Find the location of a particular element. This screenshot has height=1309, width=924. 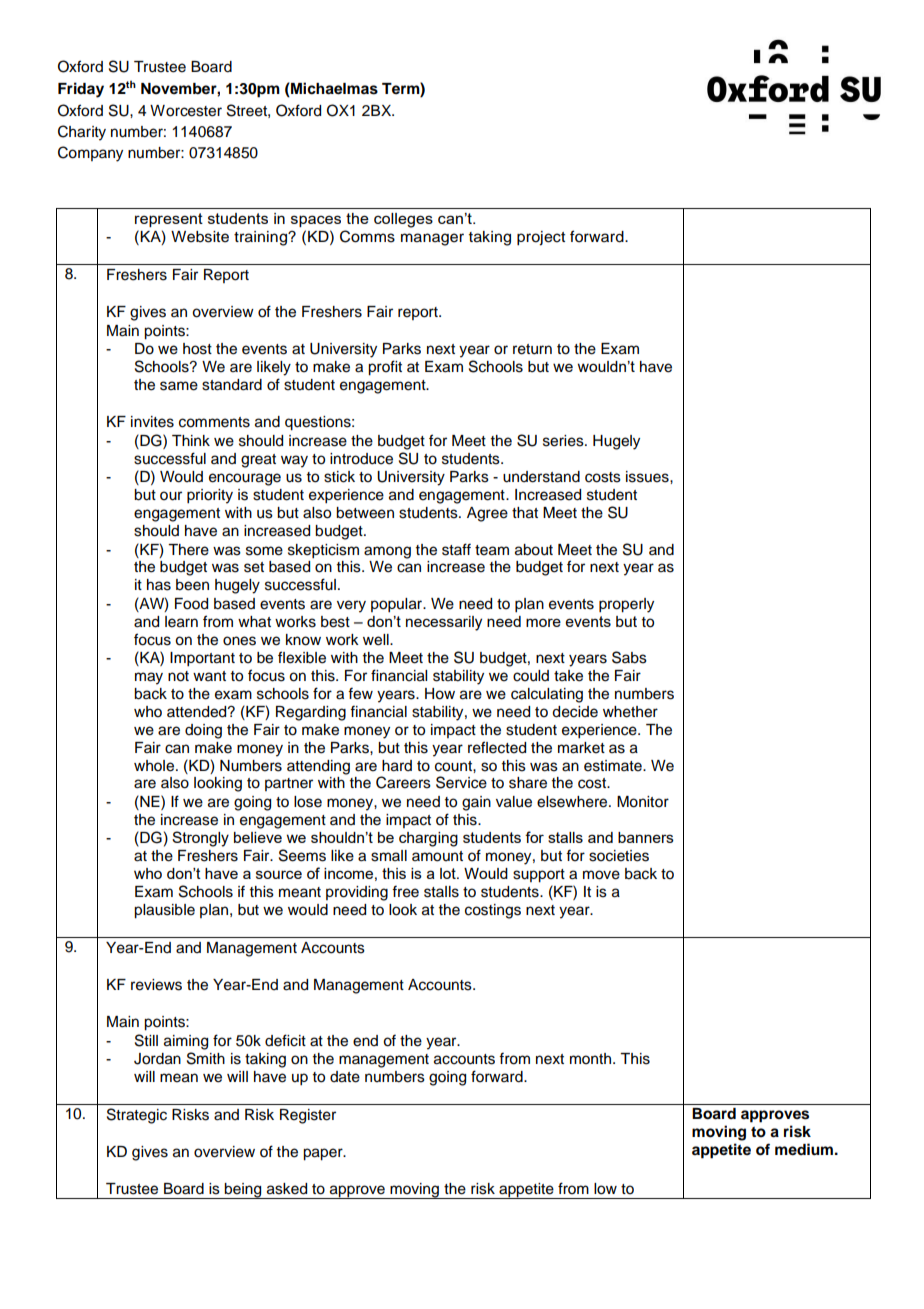

Michaelmas is located at coordinates (333, 89).
